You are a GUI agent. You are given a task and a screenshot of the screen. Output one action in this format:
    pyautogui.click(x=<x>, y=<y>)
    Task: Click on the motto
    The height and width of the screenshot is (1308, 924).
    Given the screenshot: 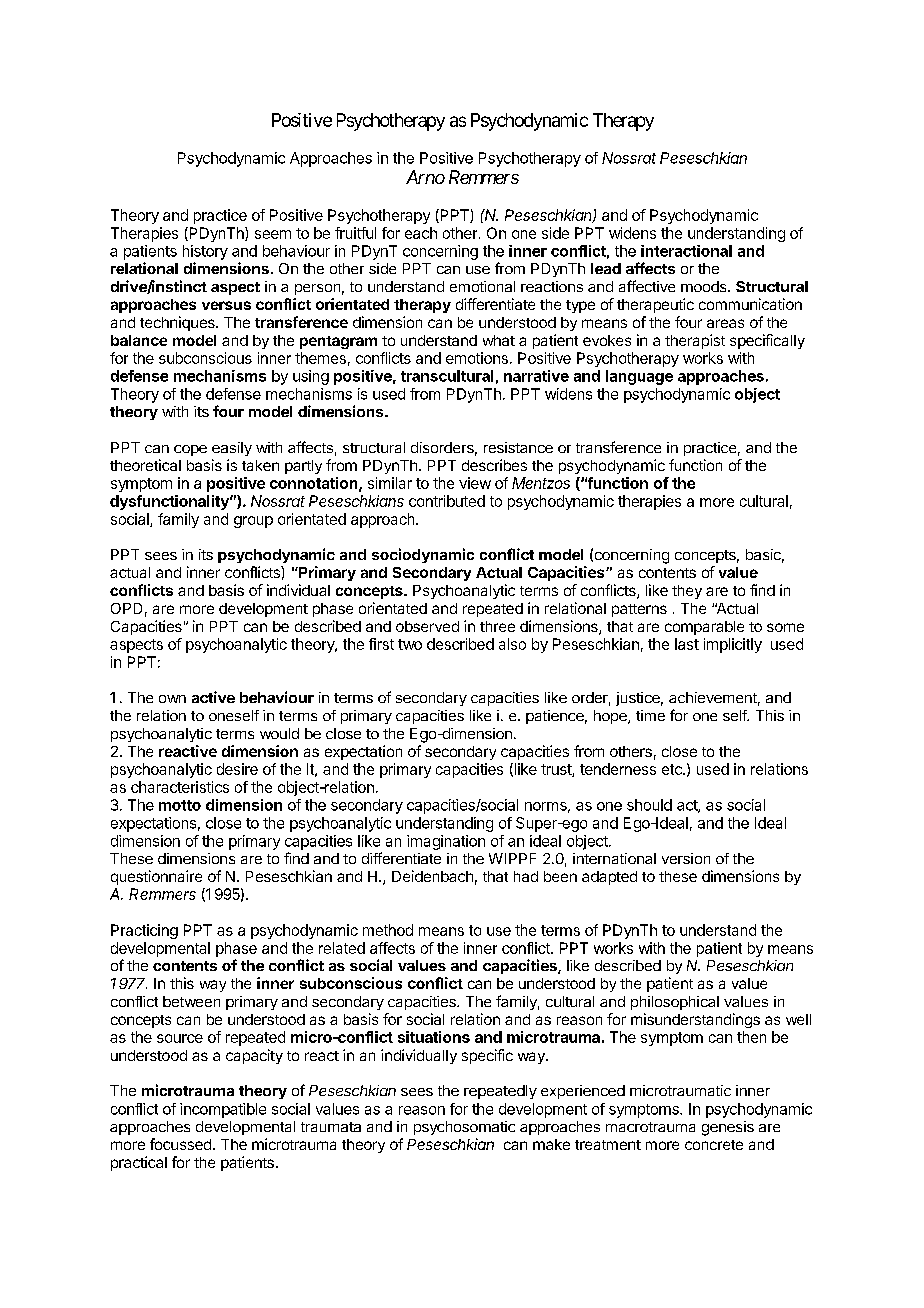 What is the action you would take?
    pyautogui.click(x=180, y=805)
